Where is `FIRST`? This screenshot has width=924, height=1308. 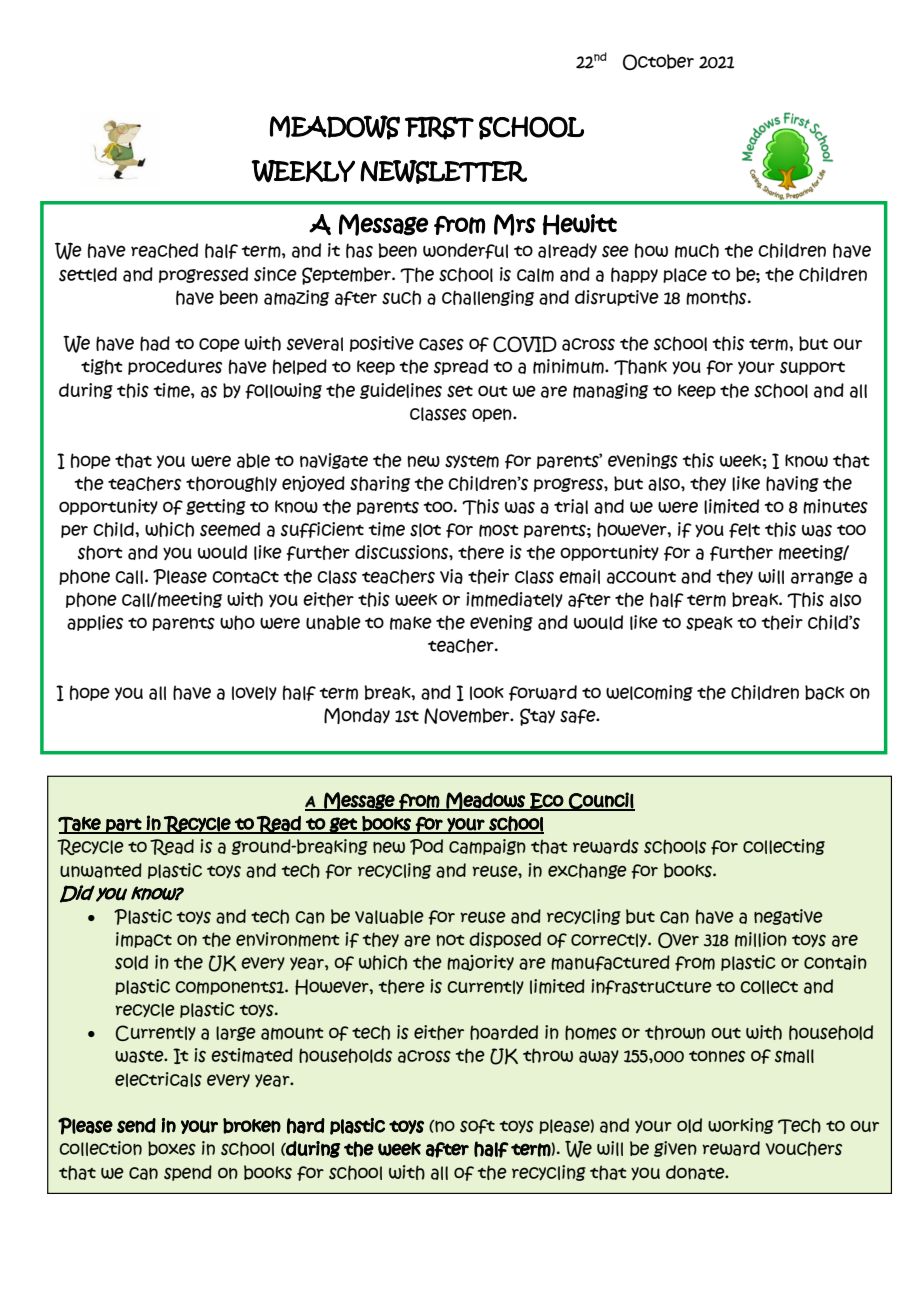
FIRST is located at coordinates (439, 128).
